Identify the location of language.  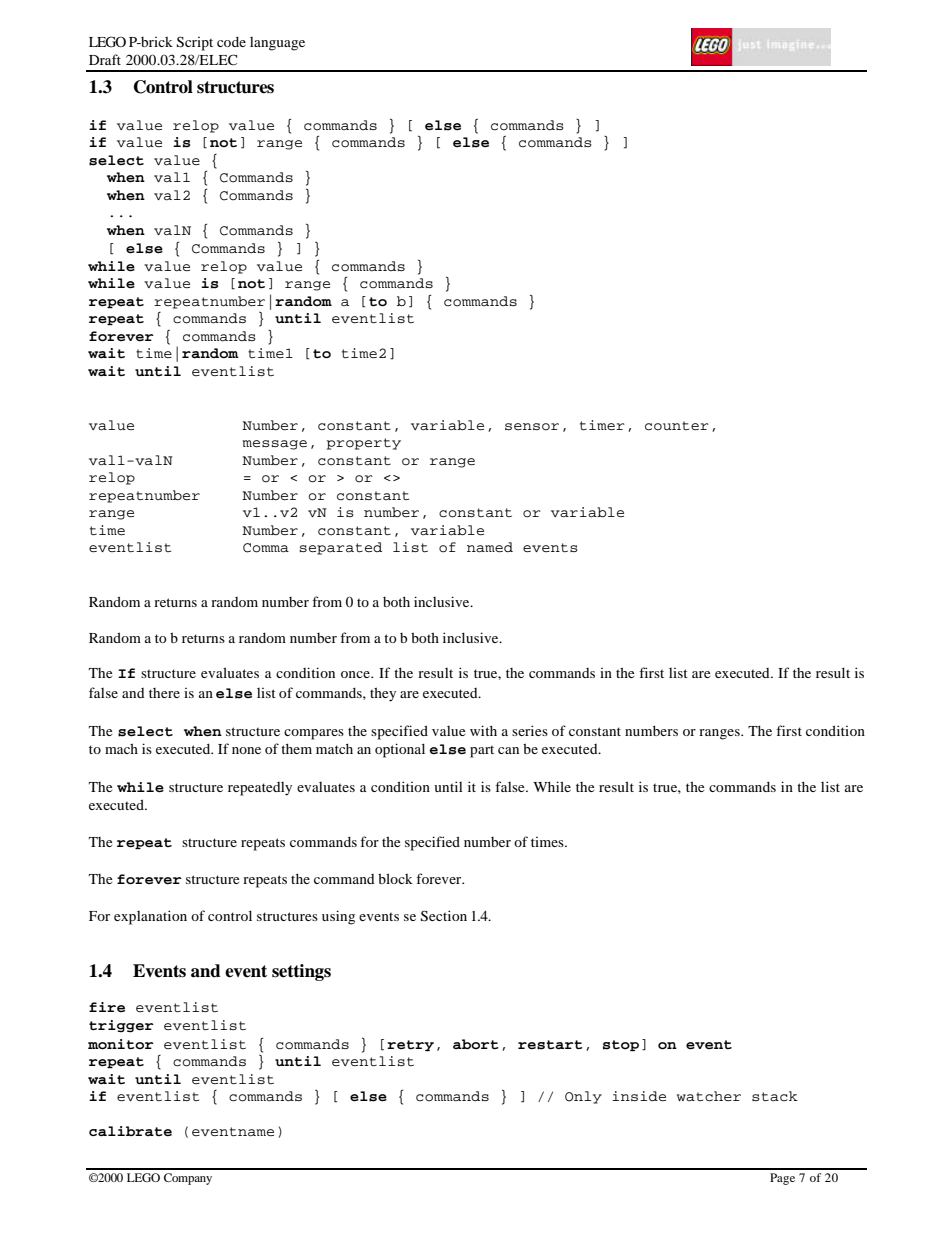
(277, 44).
